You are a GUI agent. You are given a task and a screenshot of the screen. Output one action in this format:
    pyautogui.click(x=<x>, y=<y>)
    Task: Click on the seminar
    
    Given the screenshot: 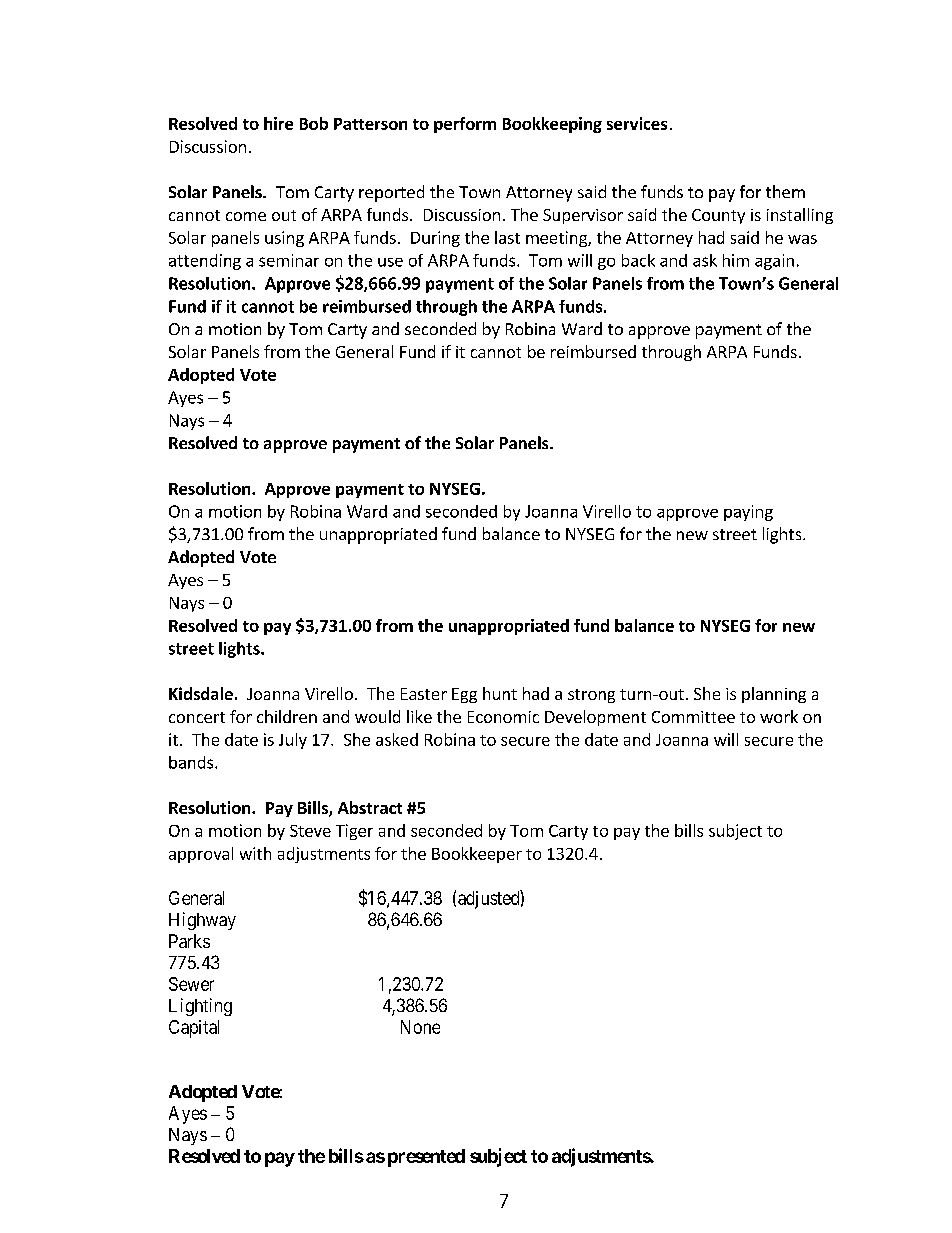 What is the action you would take?
    pyautogui.click(x=289, y=260)
